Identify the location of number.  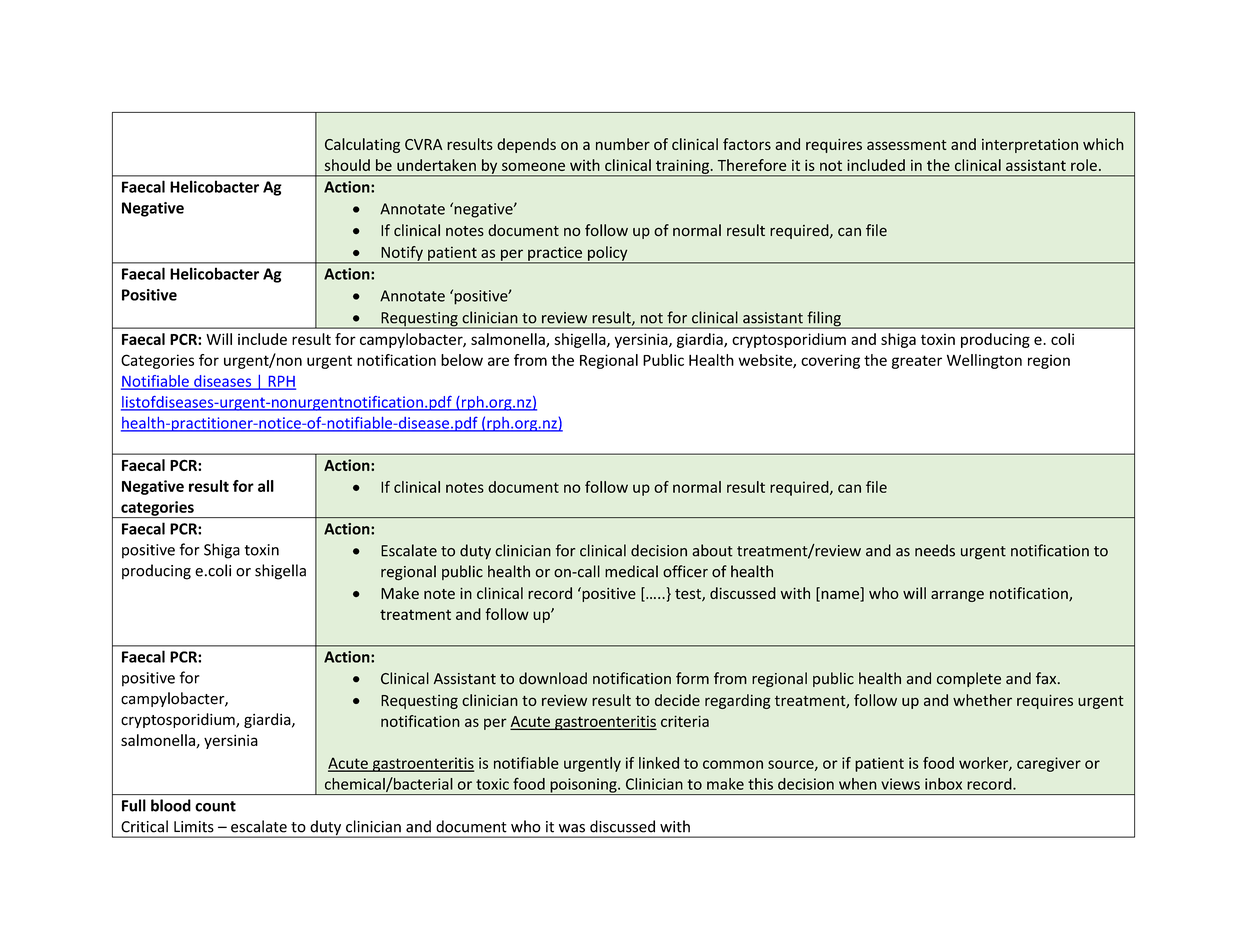
(623, 144).
